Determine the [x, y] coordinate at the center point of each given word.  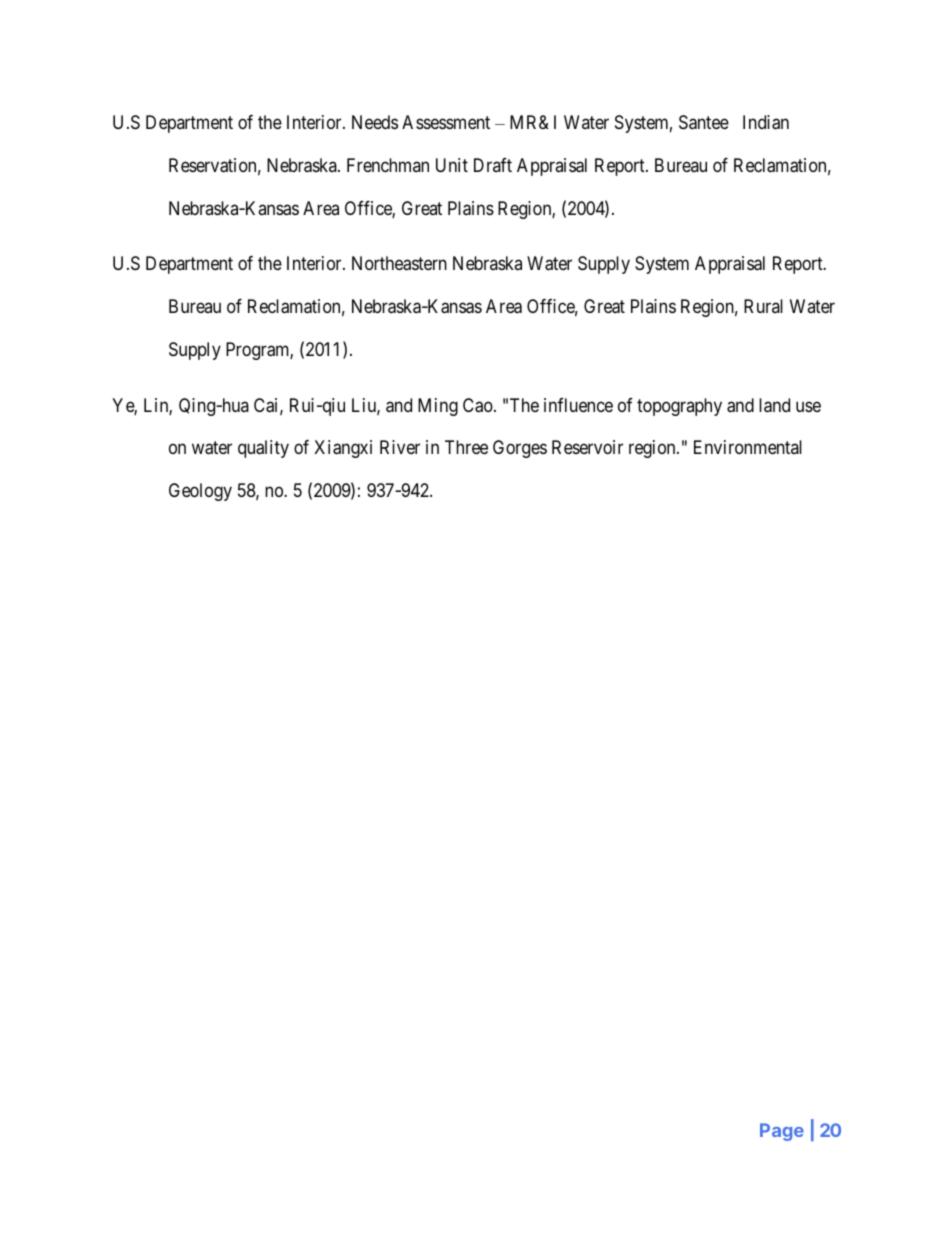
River [400, 447]
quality [263, 449]
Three [466, 447]
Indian [766, 122]
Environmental [748, 447]
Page [782, 1132]
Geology [200, 492]
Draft [493, 165]
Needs [375, 122]
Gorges [520, 449]
